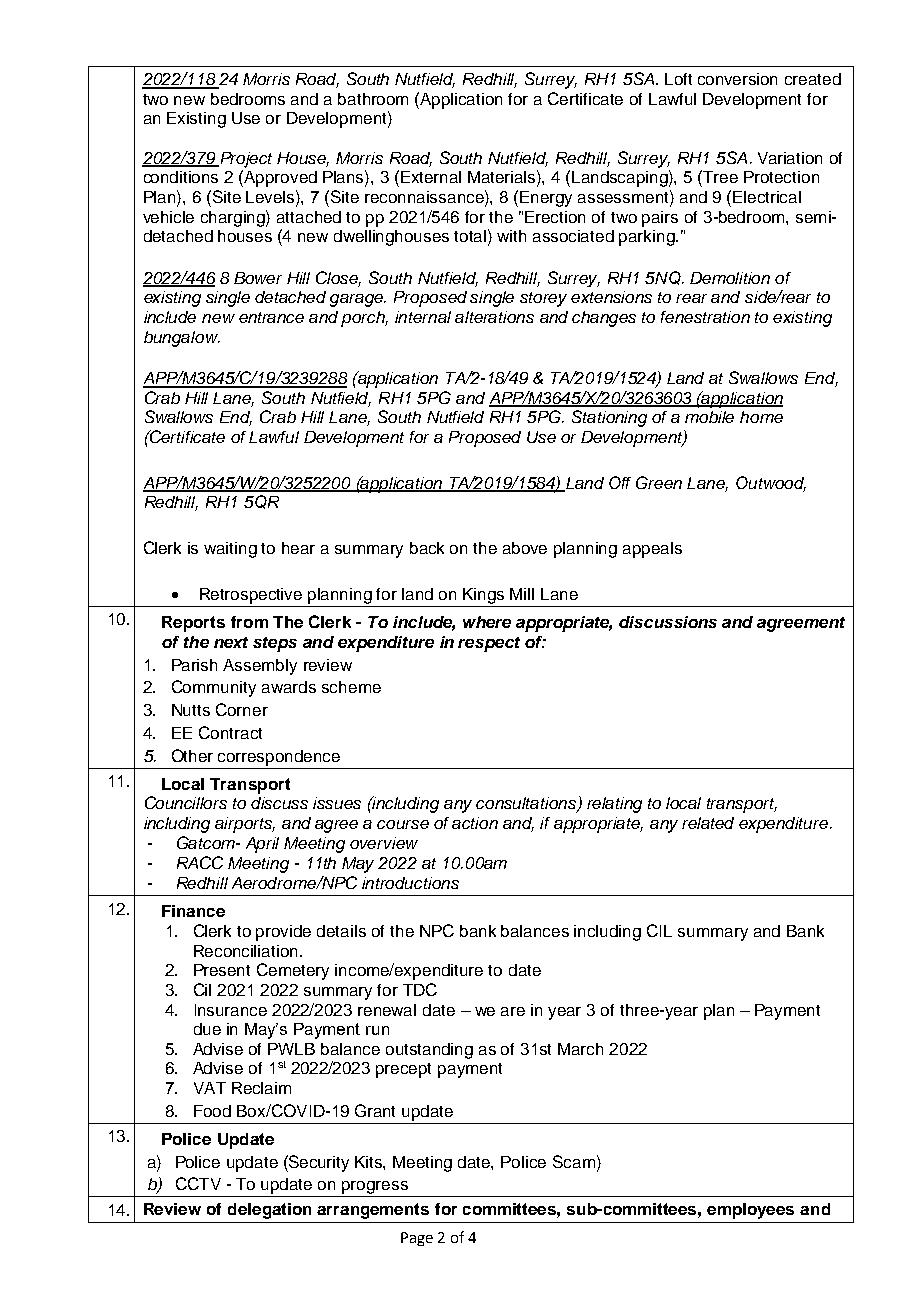 The width and height of the screenshot is (924, 1308). Describe the element at coordinates (494, 317) in the screenshot. I see `alterations` at that location.
